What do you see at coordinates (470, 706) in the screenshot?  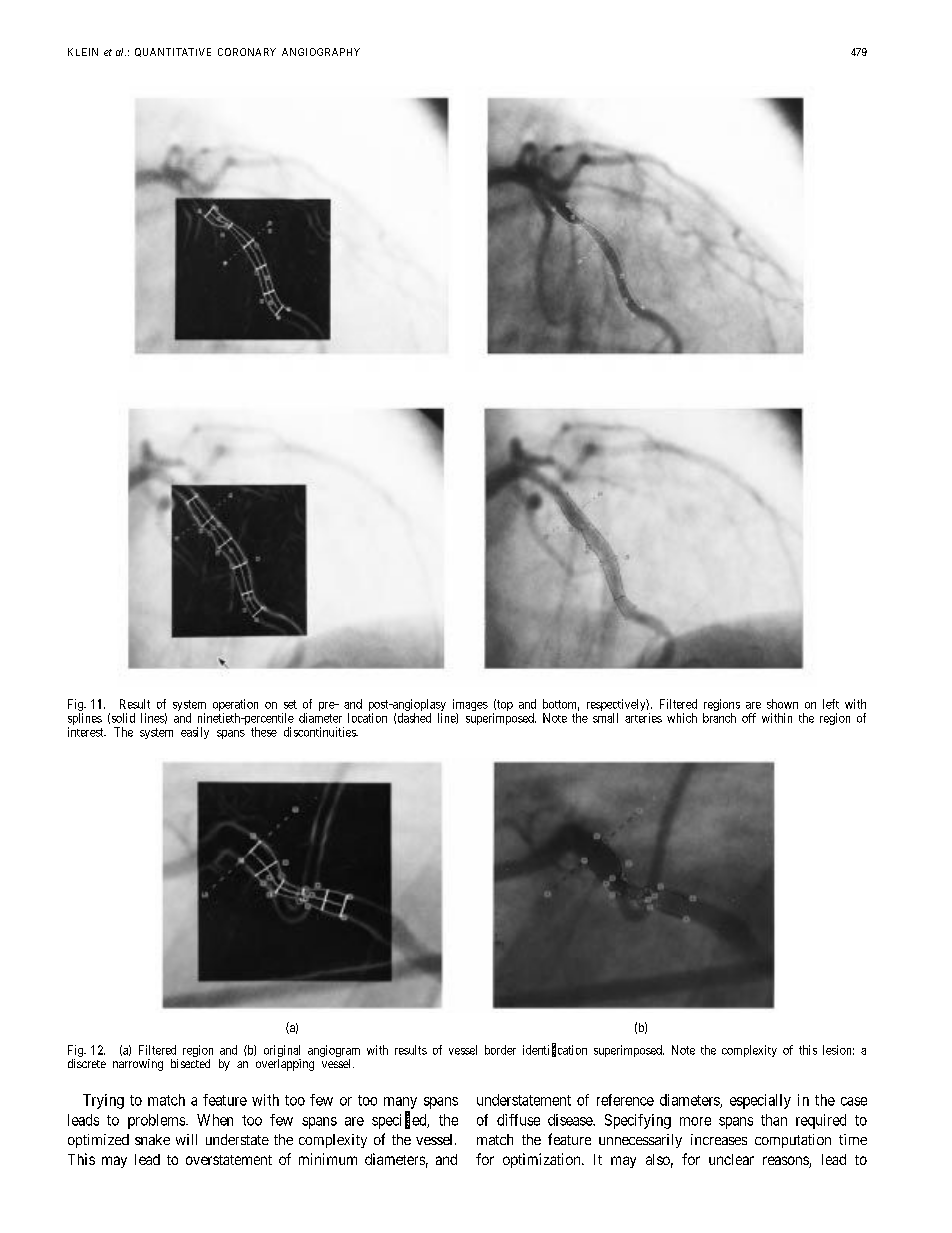 I see `images` at bounding box center [470, 706].
